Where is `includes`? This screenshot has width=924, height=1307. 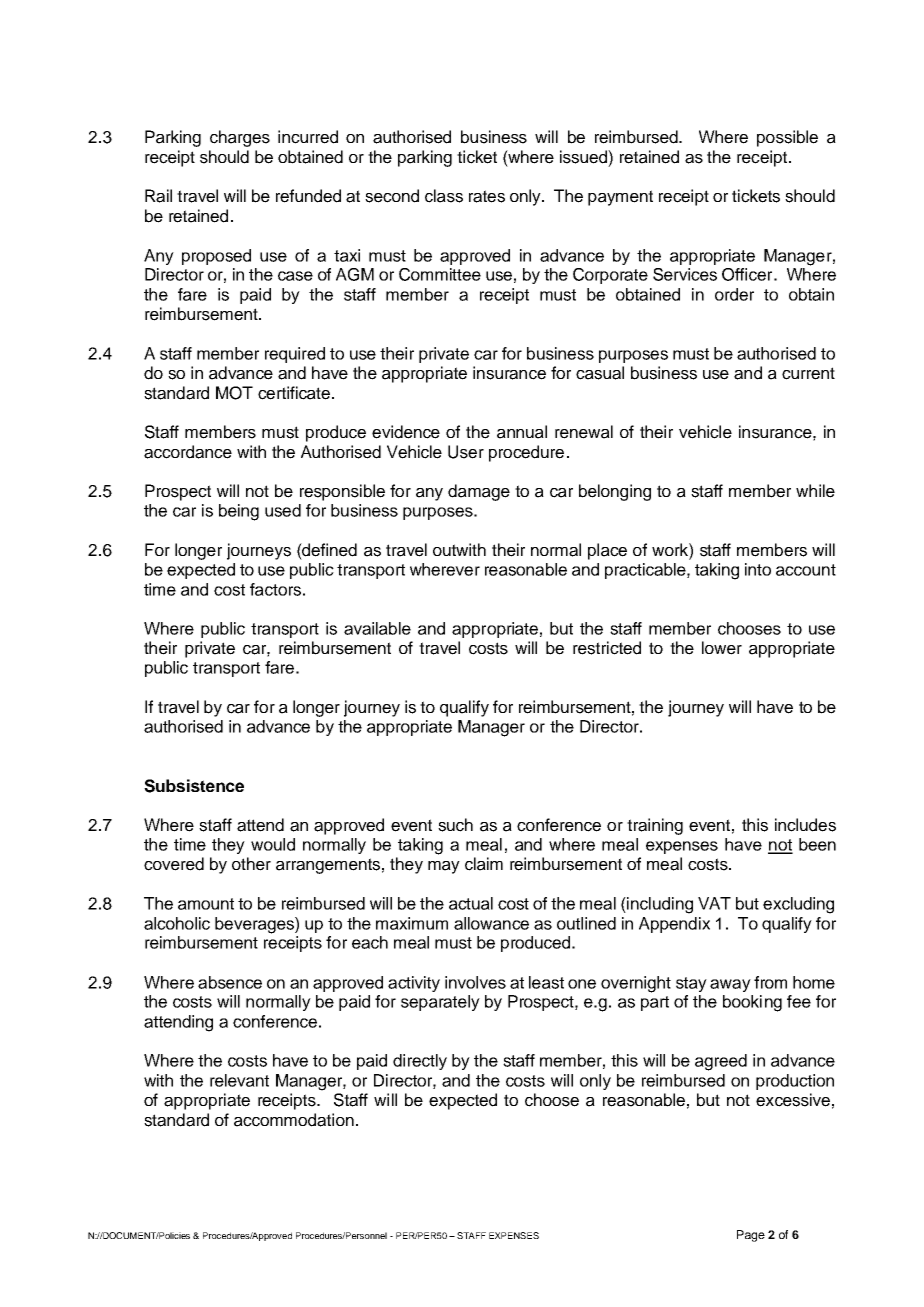 includes is located at coordinates (805, 825).
